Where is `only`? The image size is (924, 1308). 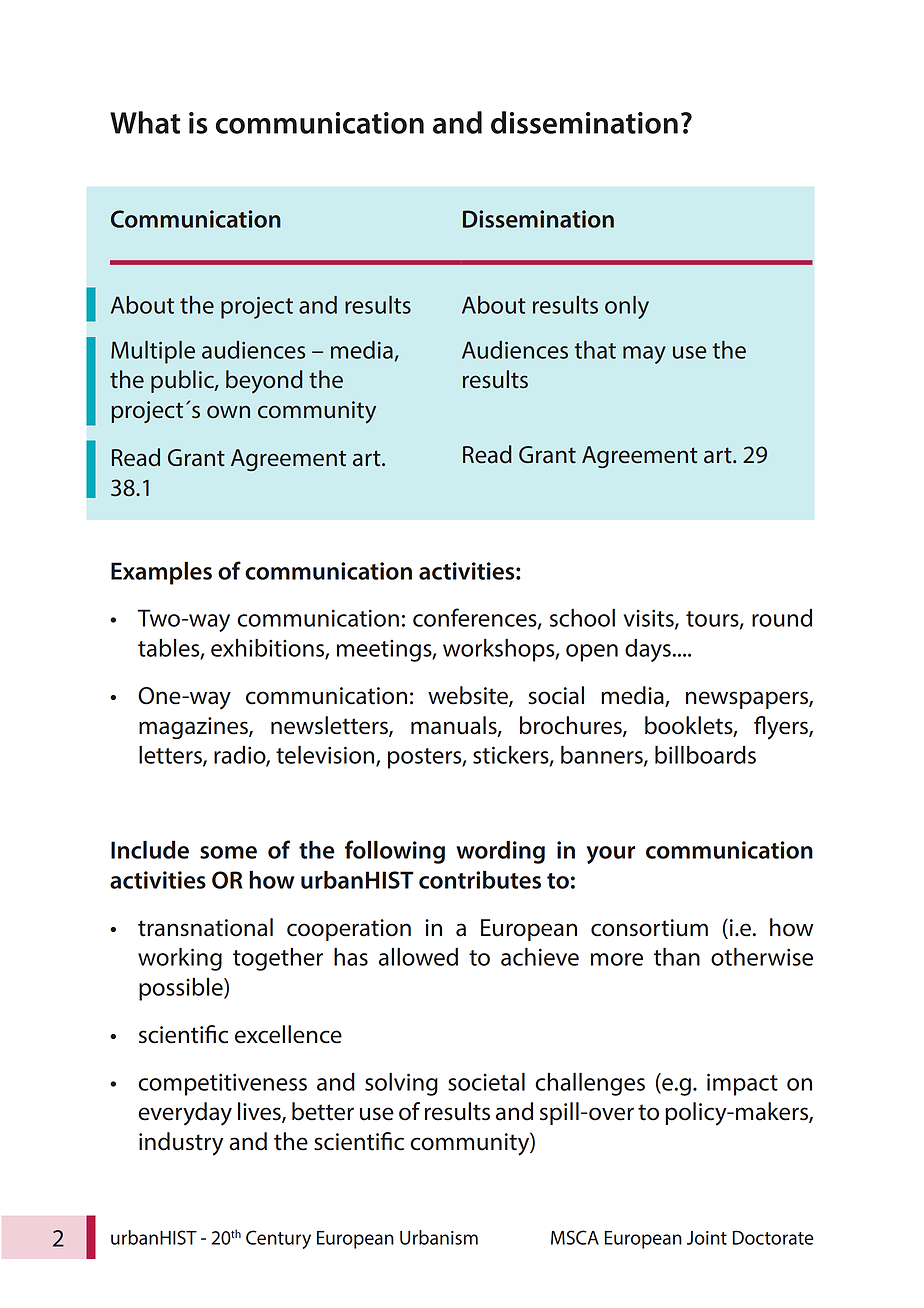
only is located at coordinates (627, 307).
